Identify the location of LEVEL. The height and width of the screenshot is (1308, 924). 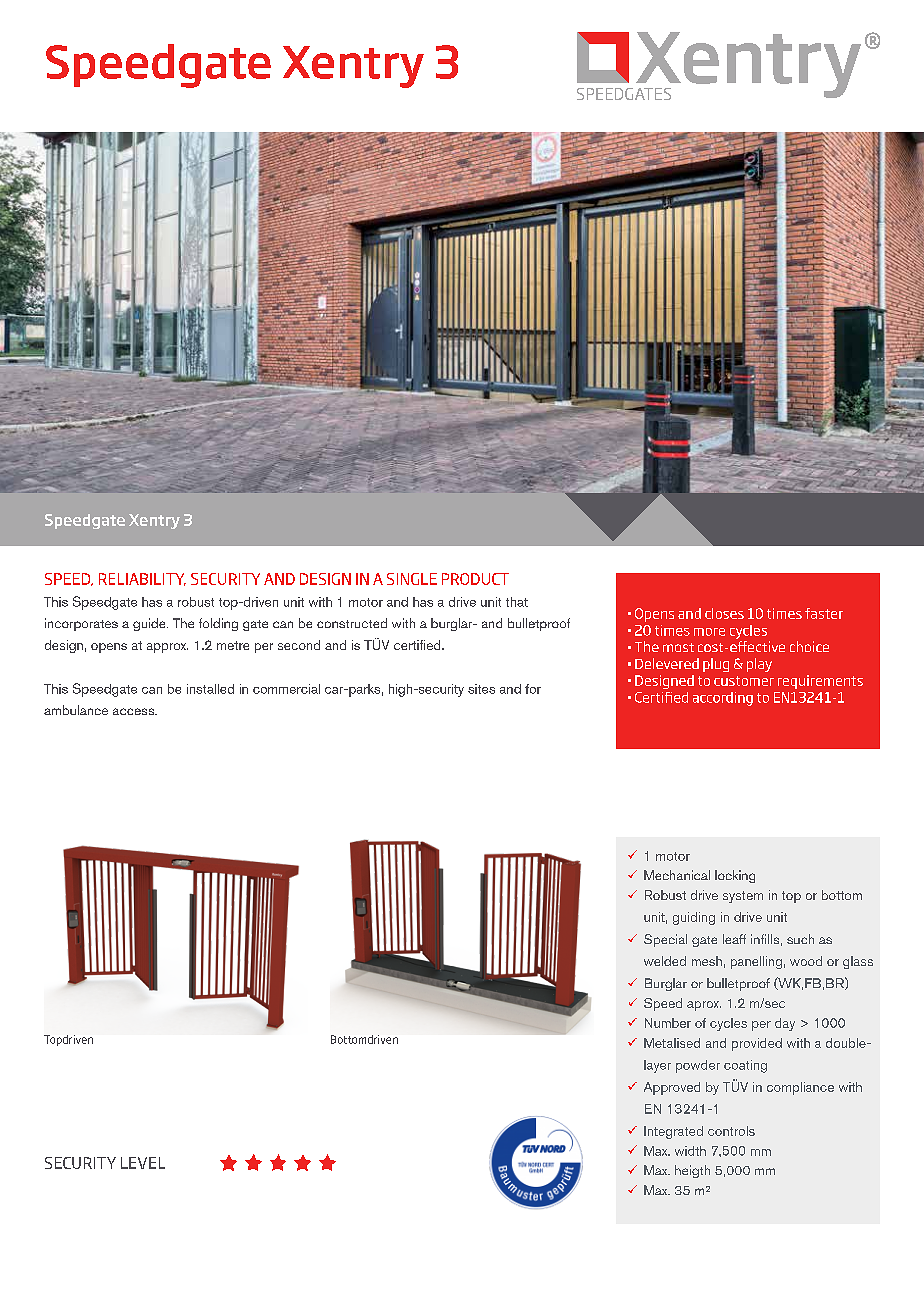
(143, 1163).
